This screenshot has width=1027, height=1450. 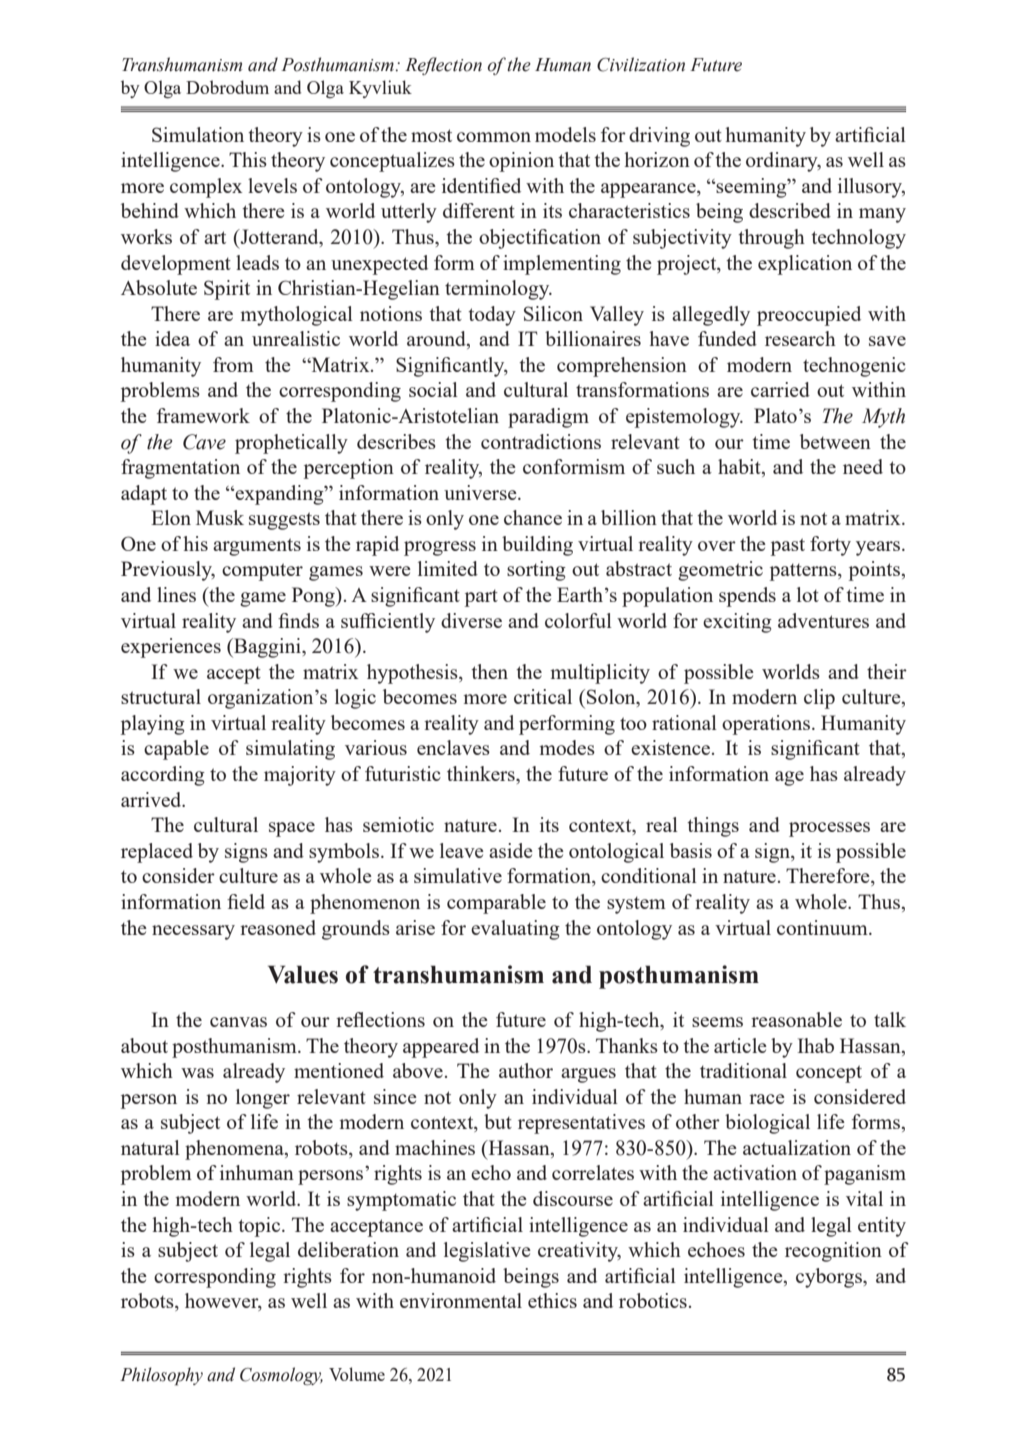 I want to click on described, so click(x=790, y=210).
